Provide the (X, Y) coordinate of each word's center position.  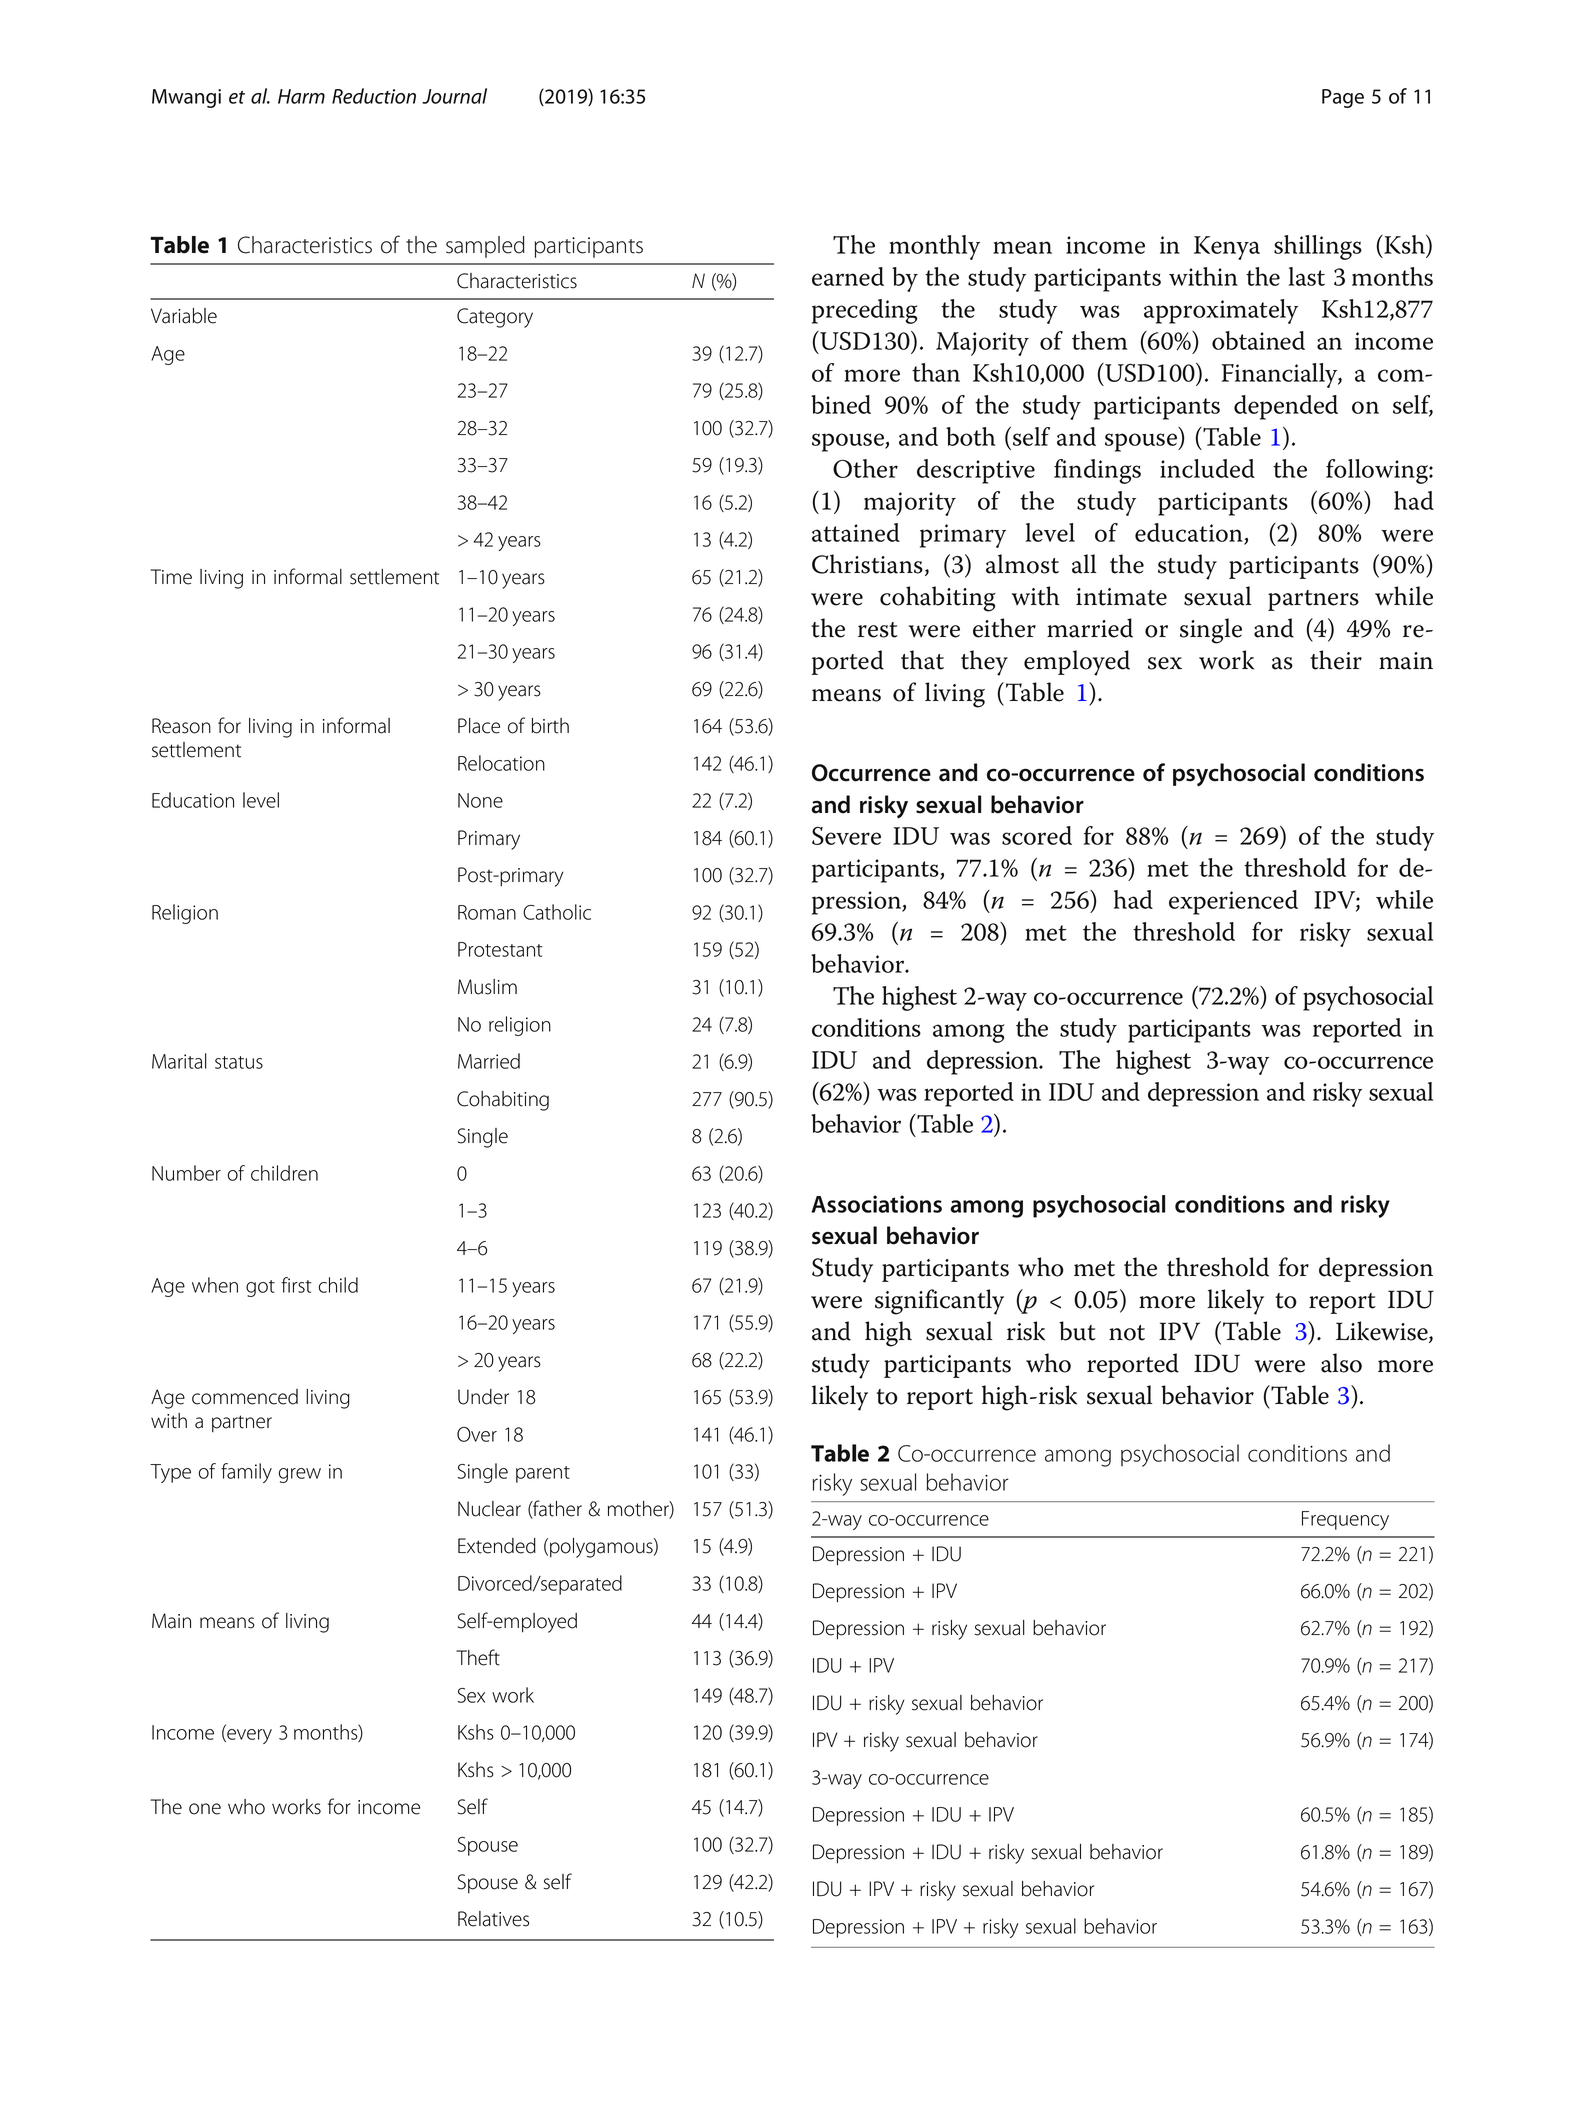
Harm (301, 96)
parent (543, 1474)
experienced (1233, 902)
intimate (1121, 597)
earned (848, 276)
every (248, 1736)
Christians (867, 564)
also (1341, 1363)
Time (171, 577)
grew (300, 1475)
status (239, 1062)
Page (1343, 98)
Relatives (493, 1919)
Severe (846, 836)
